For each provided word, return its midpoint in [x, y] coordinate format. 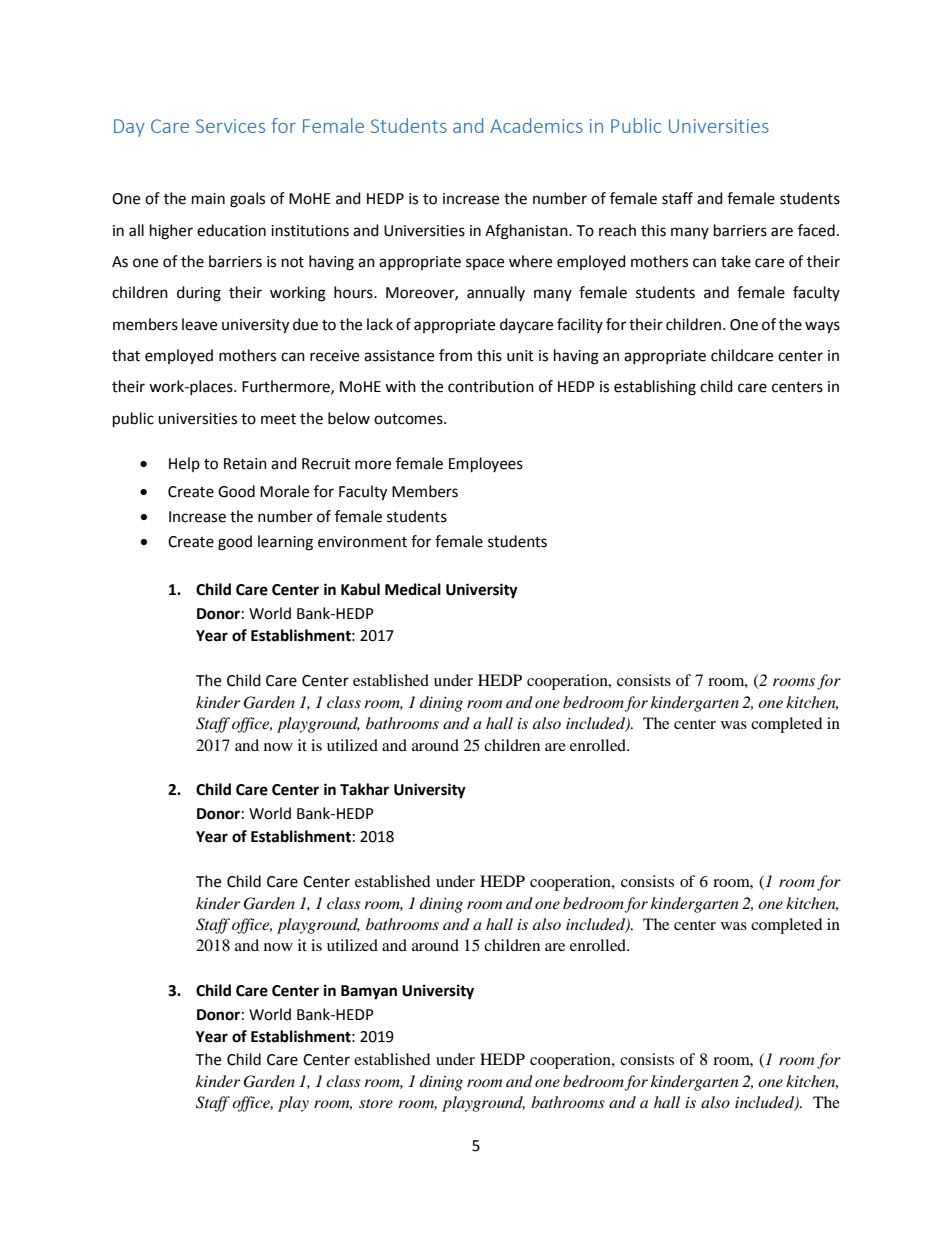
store [376, 1103]
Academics [536, 125]
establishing [655, 388]
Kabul [360, 589]
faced [816, 230]
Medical [413, 589]
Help [184, 464]
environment [362, 542]
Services [230, 126]
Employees [486, 465]
